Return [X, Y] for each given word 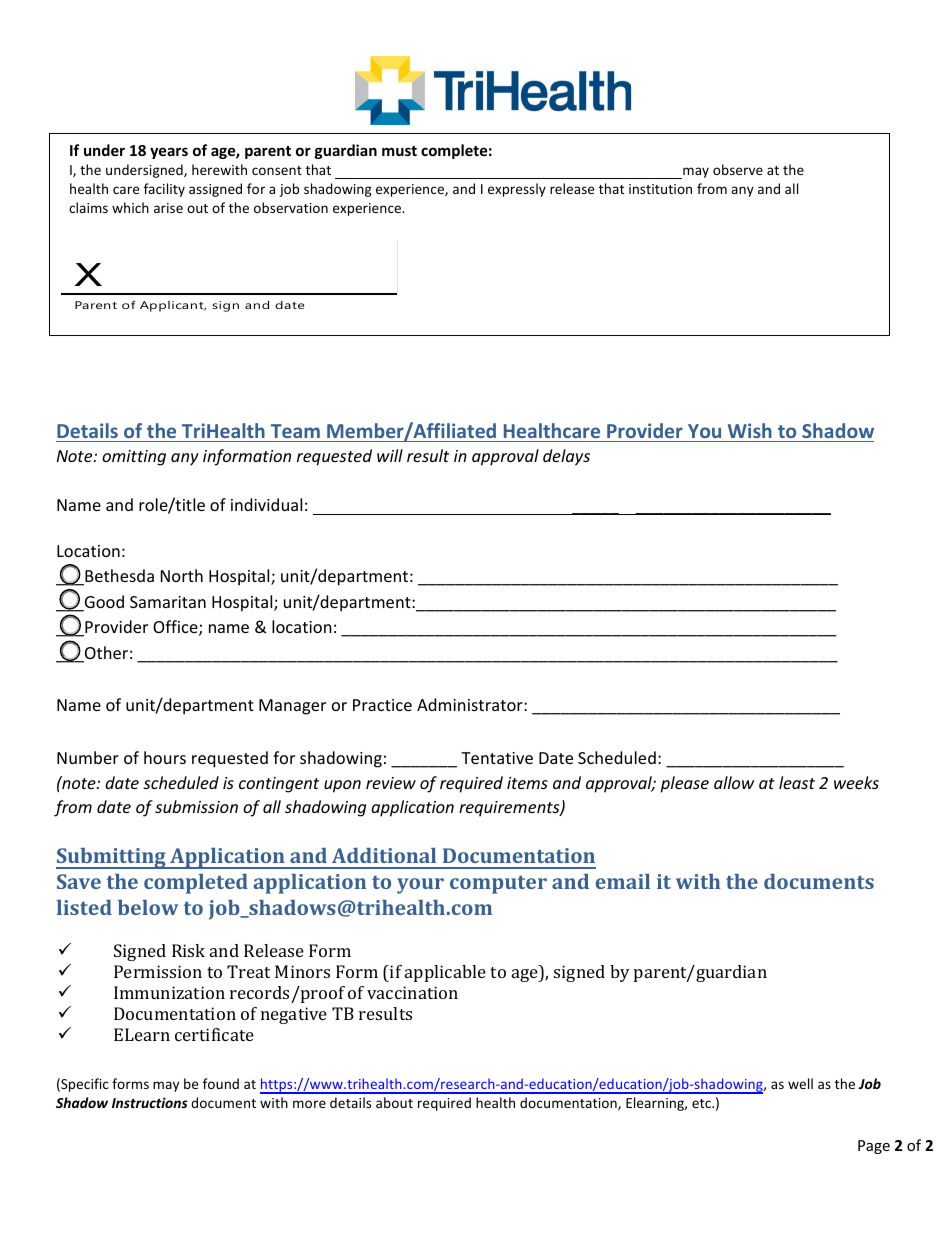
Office [176, 628]
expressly [517, 190]
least [797, 782]
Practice [382, 705]
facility [164, 190]
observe [738, 169]
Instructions [150, 1102]
